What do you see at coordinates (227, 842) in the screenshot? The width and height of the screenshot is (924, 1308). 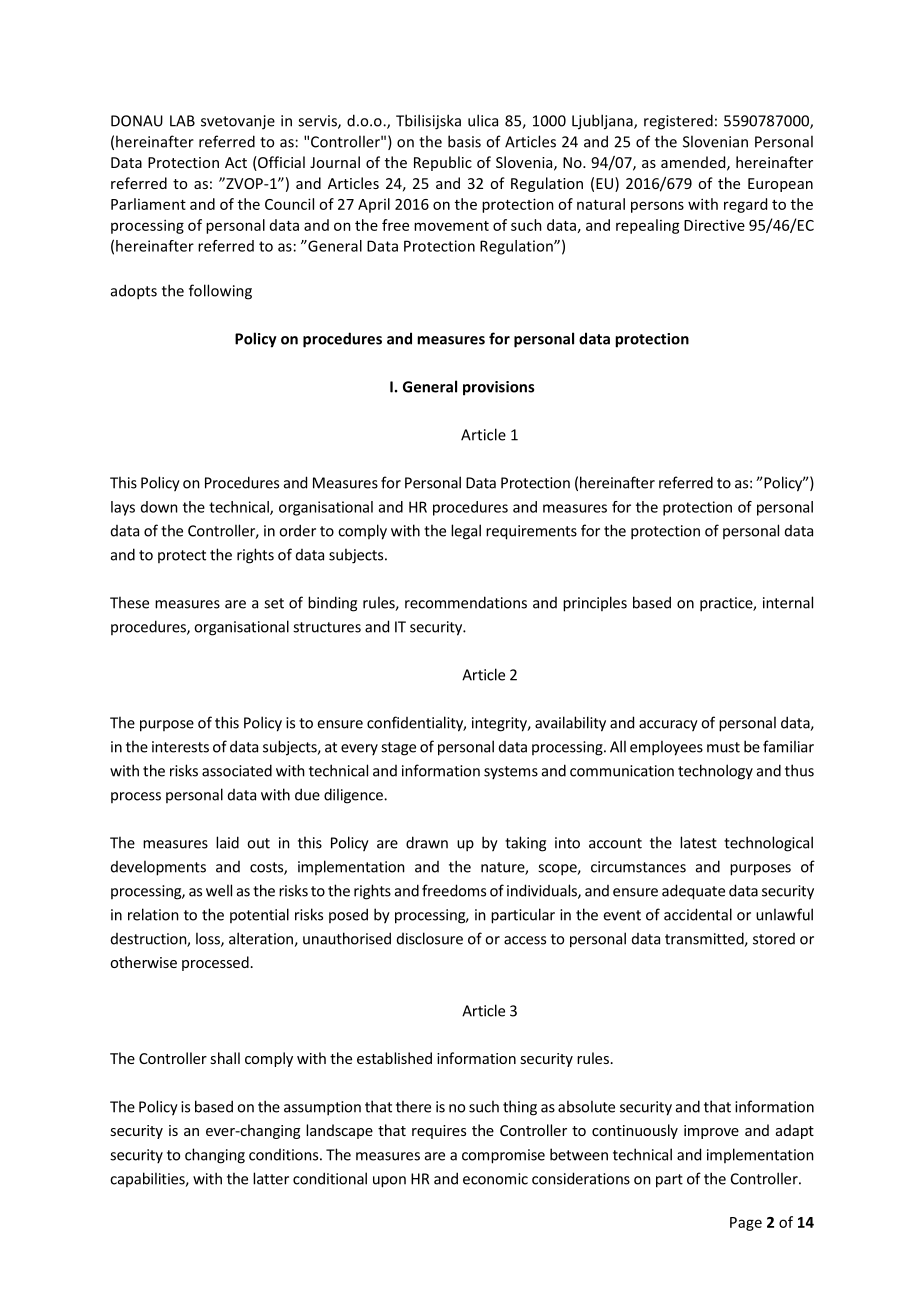 I see `laid` at bounding box center [227, 842].
